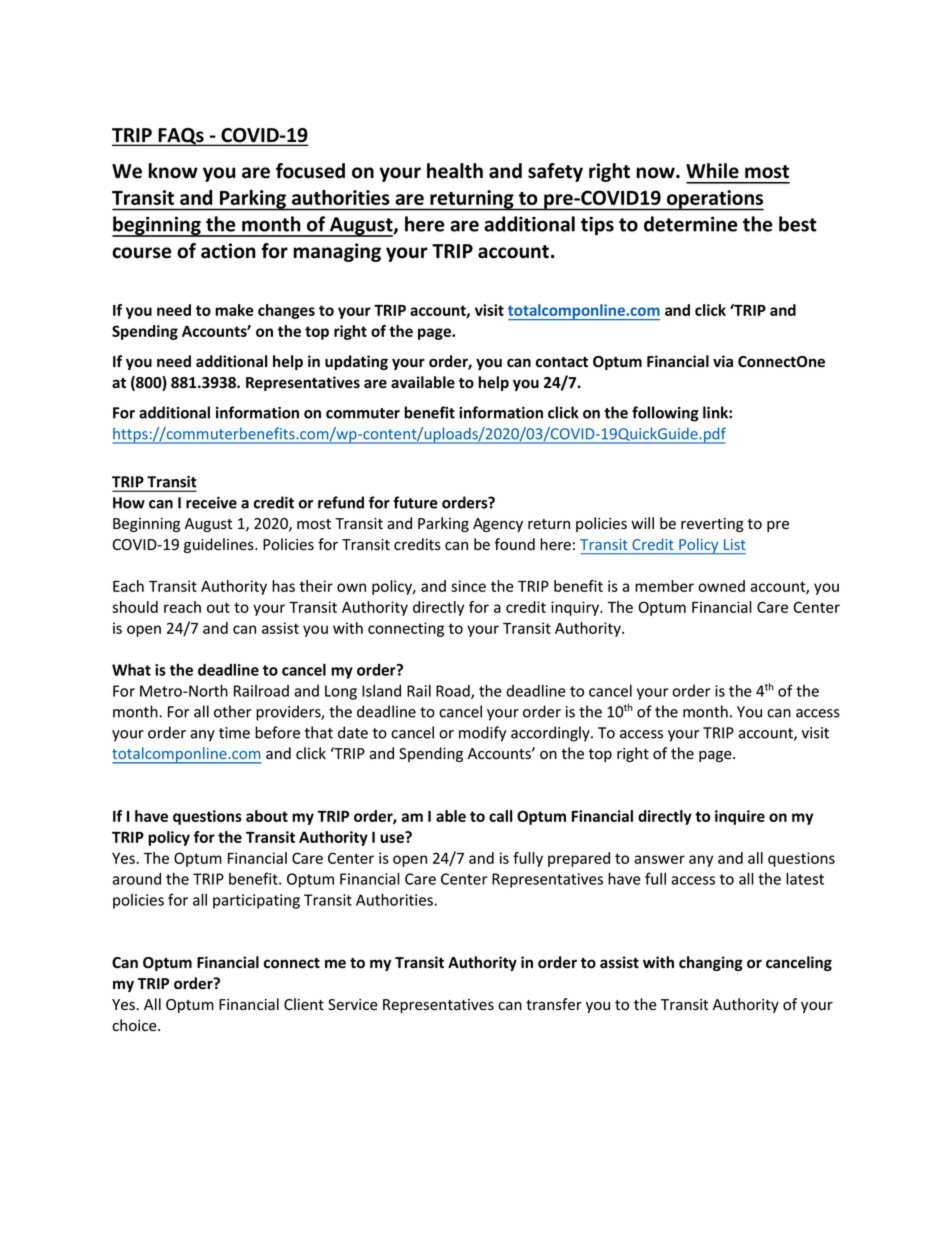 The height and width of the screenshot is (1233, 952). Describe the element at coordinates (455, 171) in the screenshot. I see `health` at that location.
